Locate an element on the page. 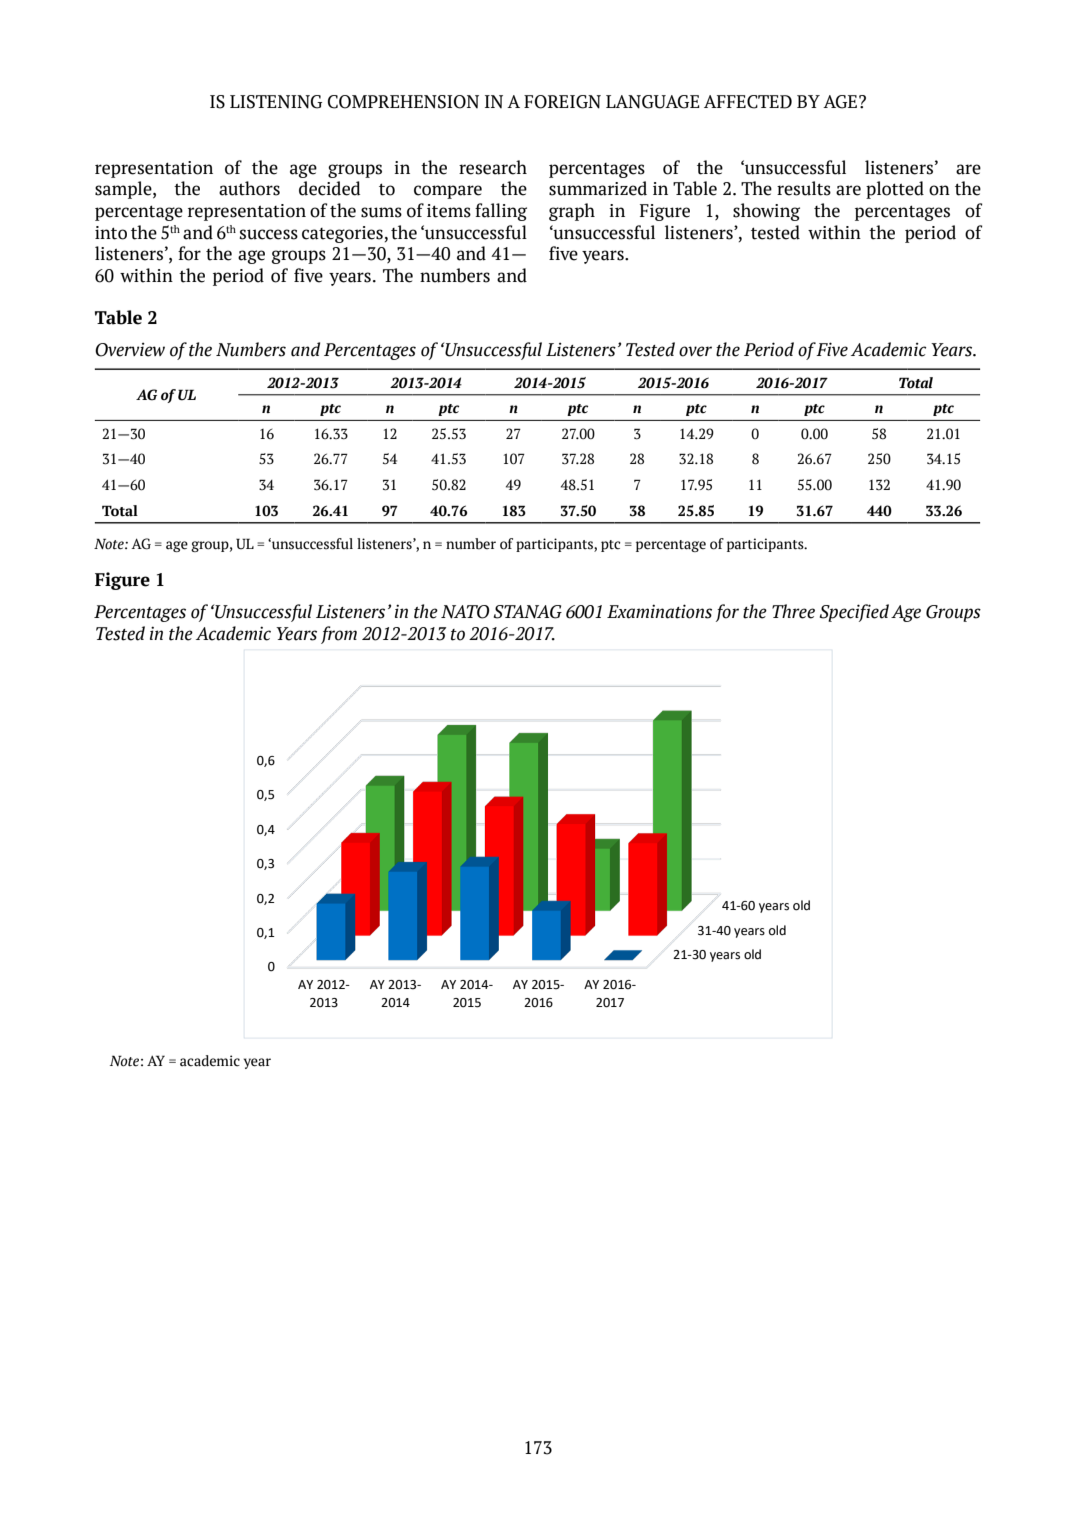 The image size is (1076, 1522). showing is located at coordinates (766, 212).
